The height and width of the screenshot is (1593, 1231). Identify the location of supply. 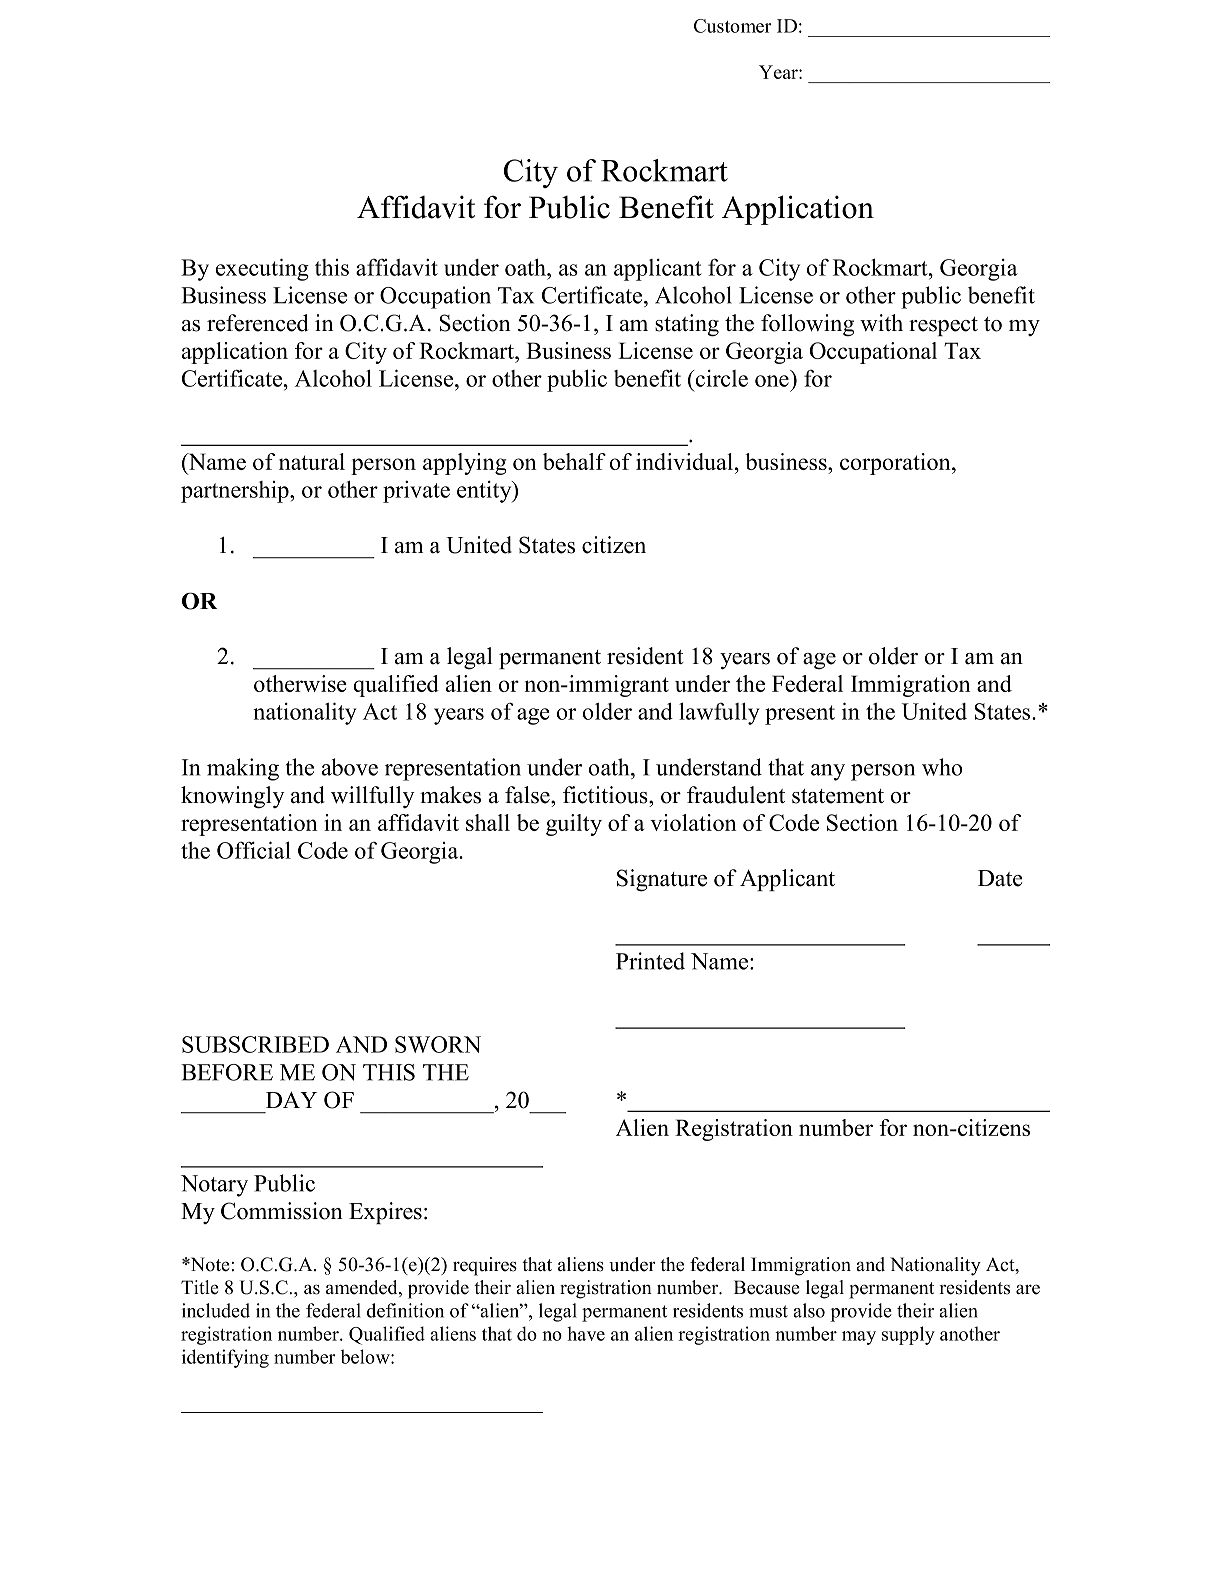
(908, 1335).
